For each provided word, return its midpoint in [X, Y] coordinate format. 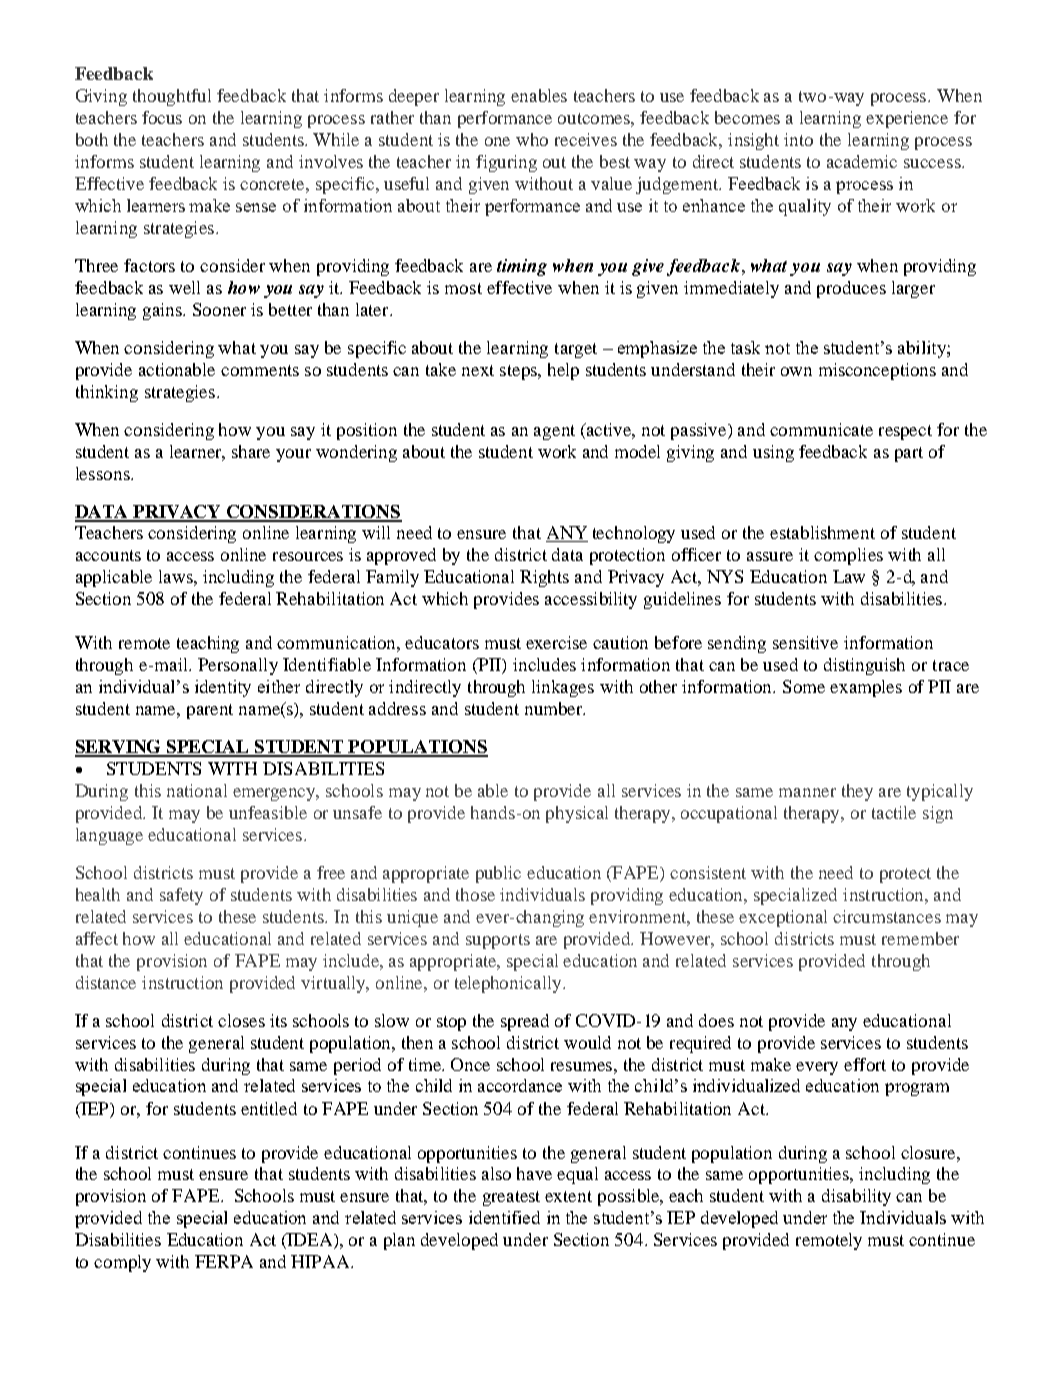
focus [162, 117]
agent [554, 432]
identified [504, 1217]
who [532, 139]
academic [862, 161]
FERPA [224, 1261]
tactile [894, 812]
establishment [822, 532]
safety [181, 896]
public [498, 874]
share [251, 451]
